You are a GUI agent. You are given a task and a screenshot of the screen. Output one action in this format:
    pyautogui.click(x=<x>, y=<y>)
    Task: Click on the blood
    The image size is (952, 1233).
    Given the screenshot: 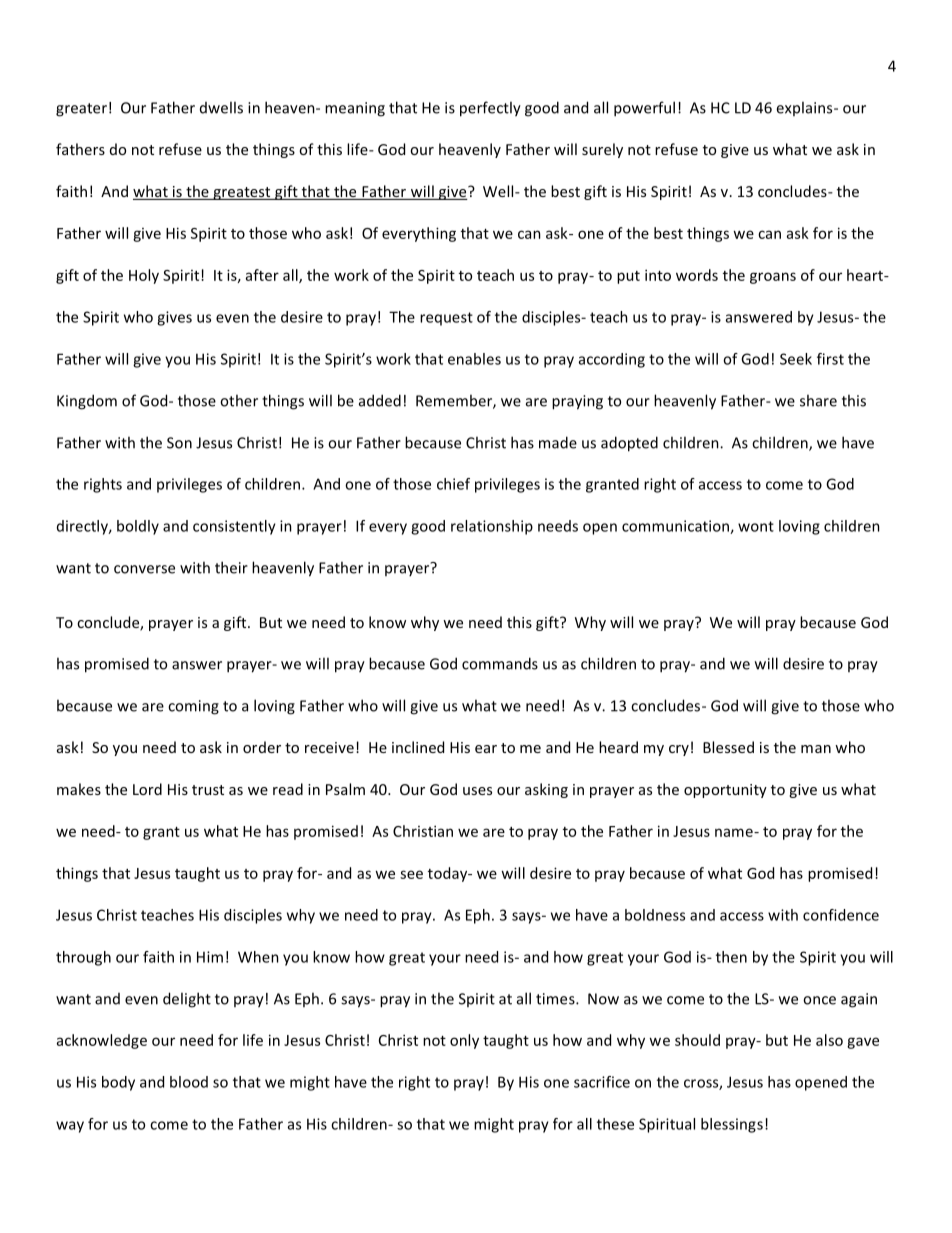 What is the action you would take?
    pyautogui.click(x=189, y=1082)
